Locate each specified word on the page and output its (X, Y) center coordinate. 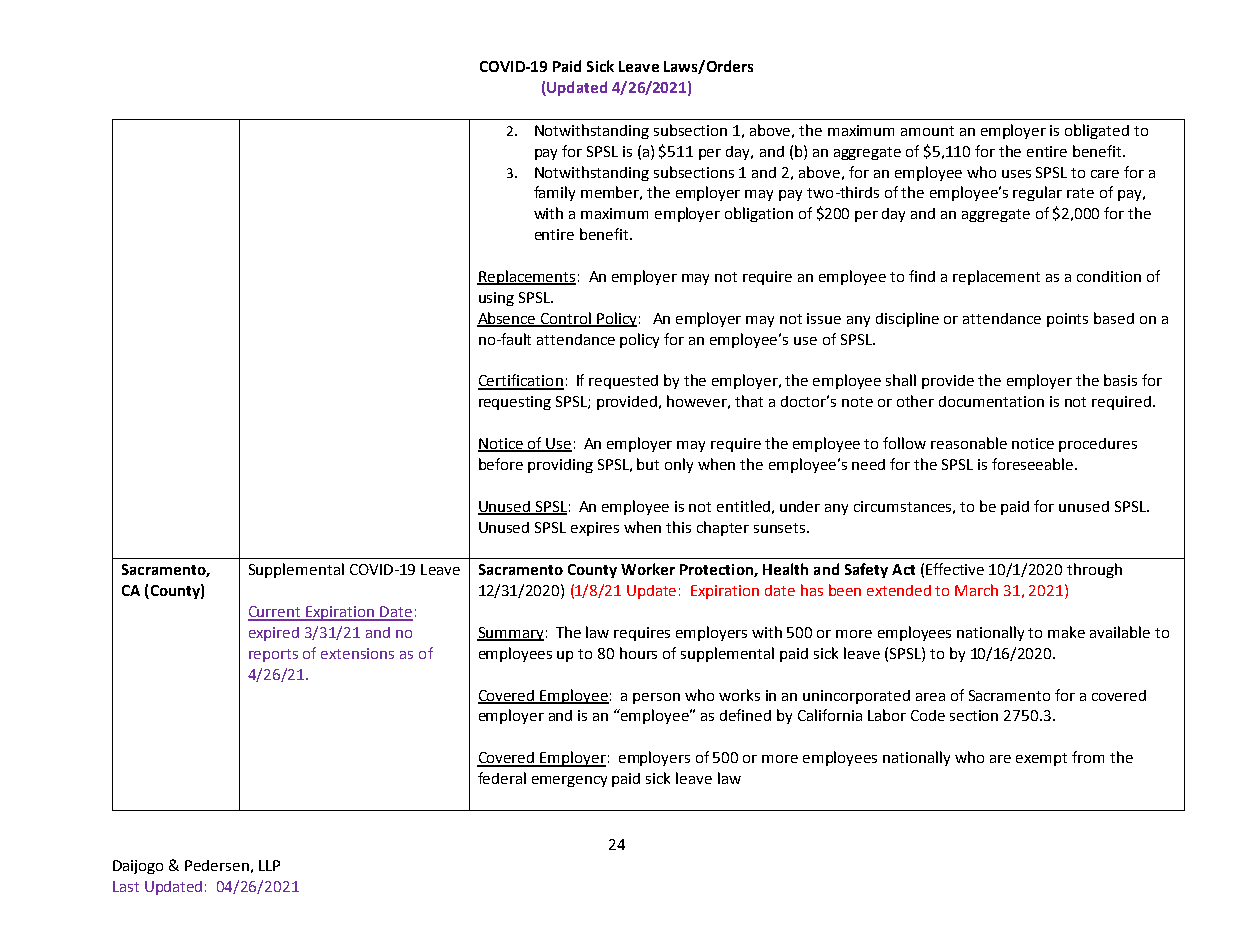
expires (595, 529)
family (554, 193)
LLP (269, 865)
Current (276, 613)
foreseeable (1034, 464)
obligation (759, 214)
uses (1016, 174)
